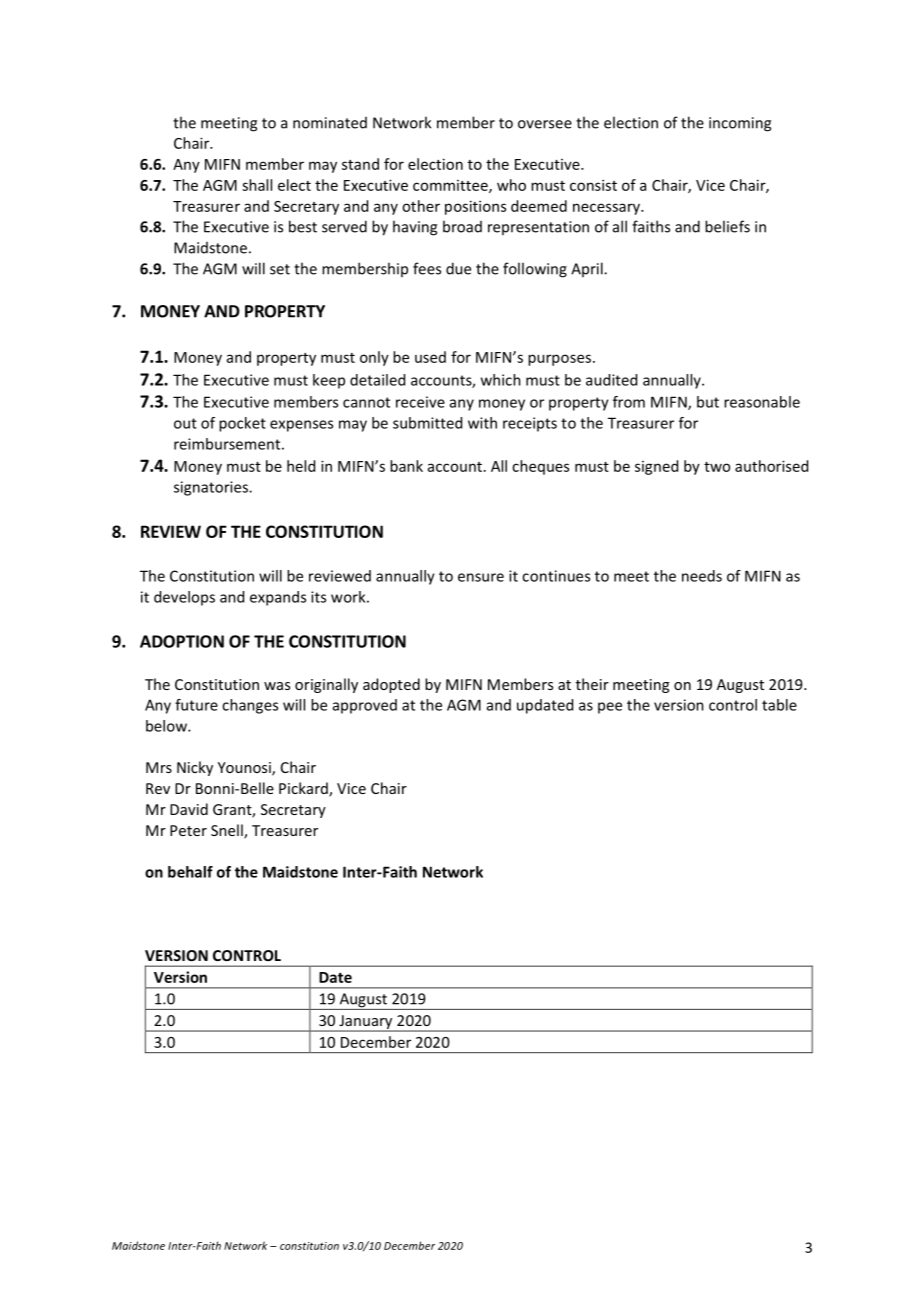  What do you see at coordinates (366, 1023) in the image?
I see `January` at bounding box center [366, 1023].
